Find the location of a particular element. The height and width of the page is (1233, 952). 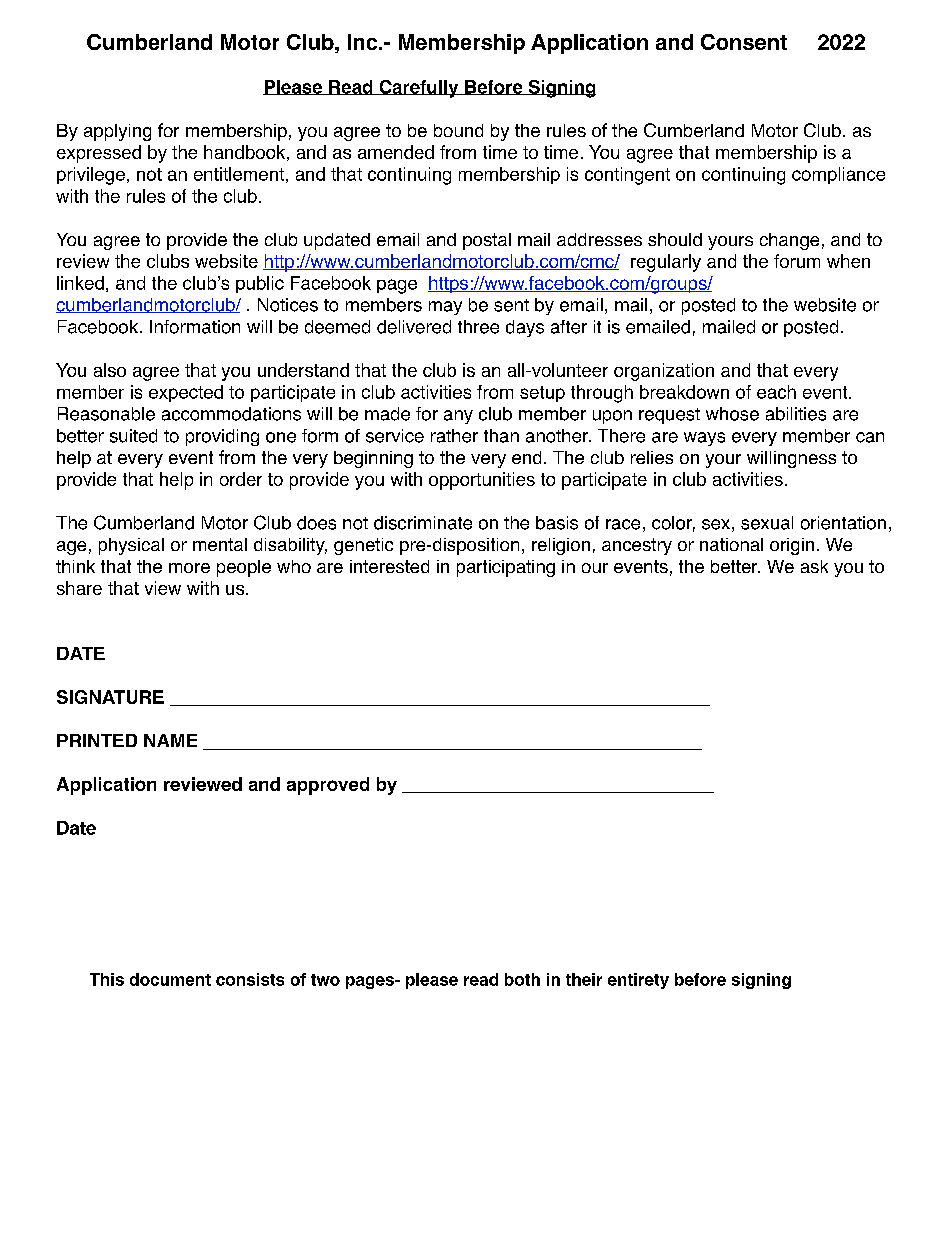

also is located at coordinates (110, 370).
